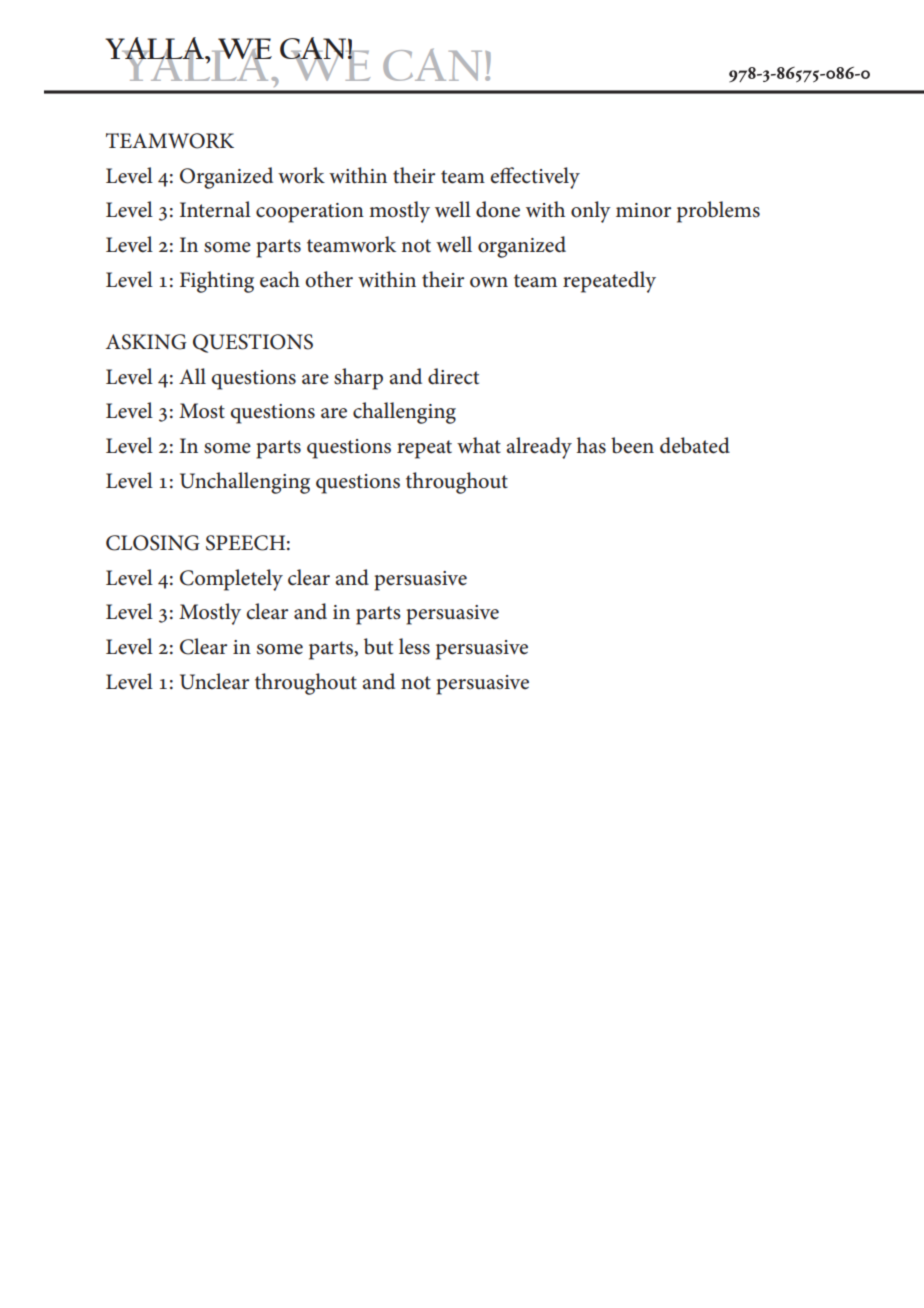  I want to click on minor, so click(643, 210).
